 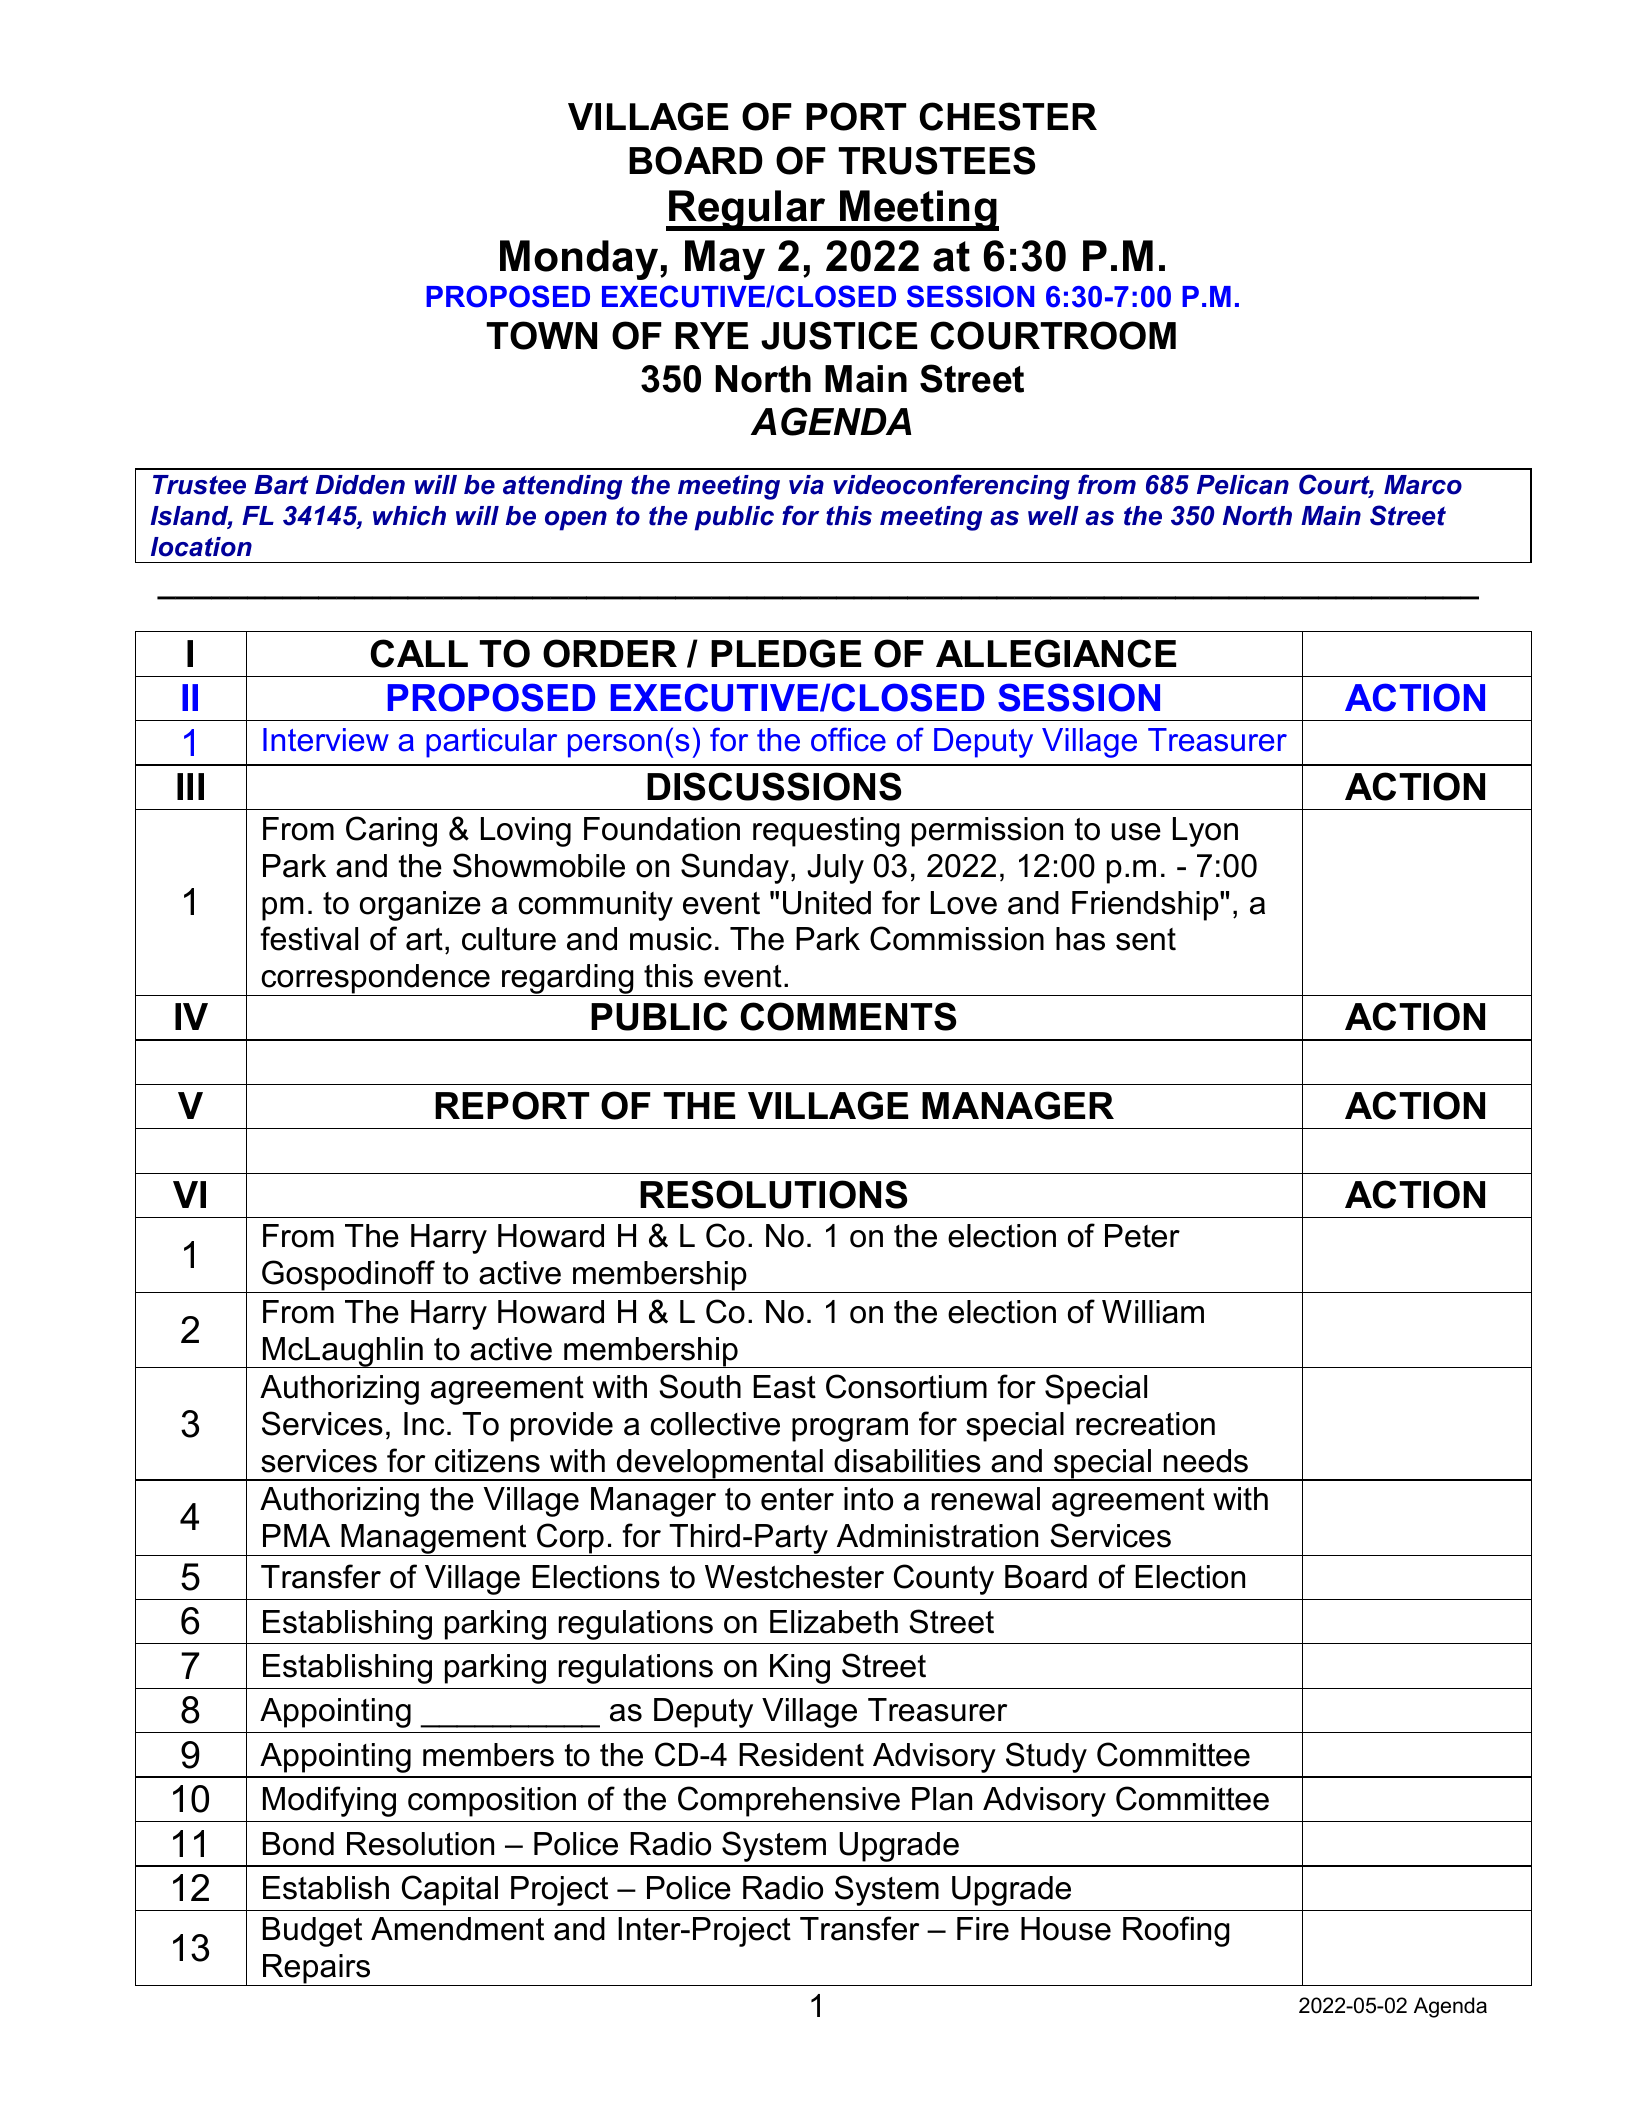 I want to click on Budget, so click(x=312, y=1932).
